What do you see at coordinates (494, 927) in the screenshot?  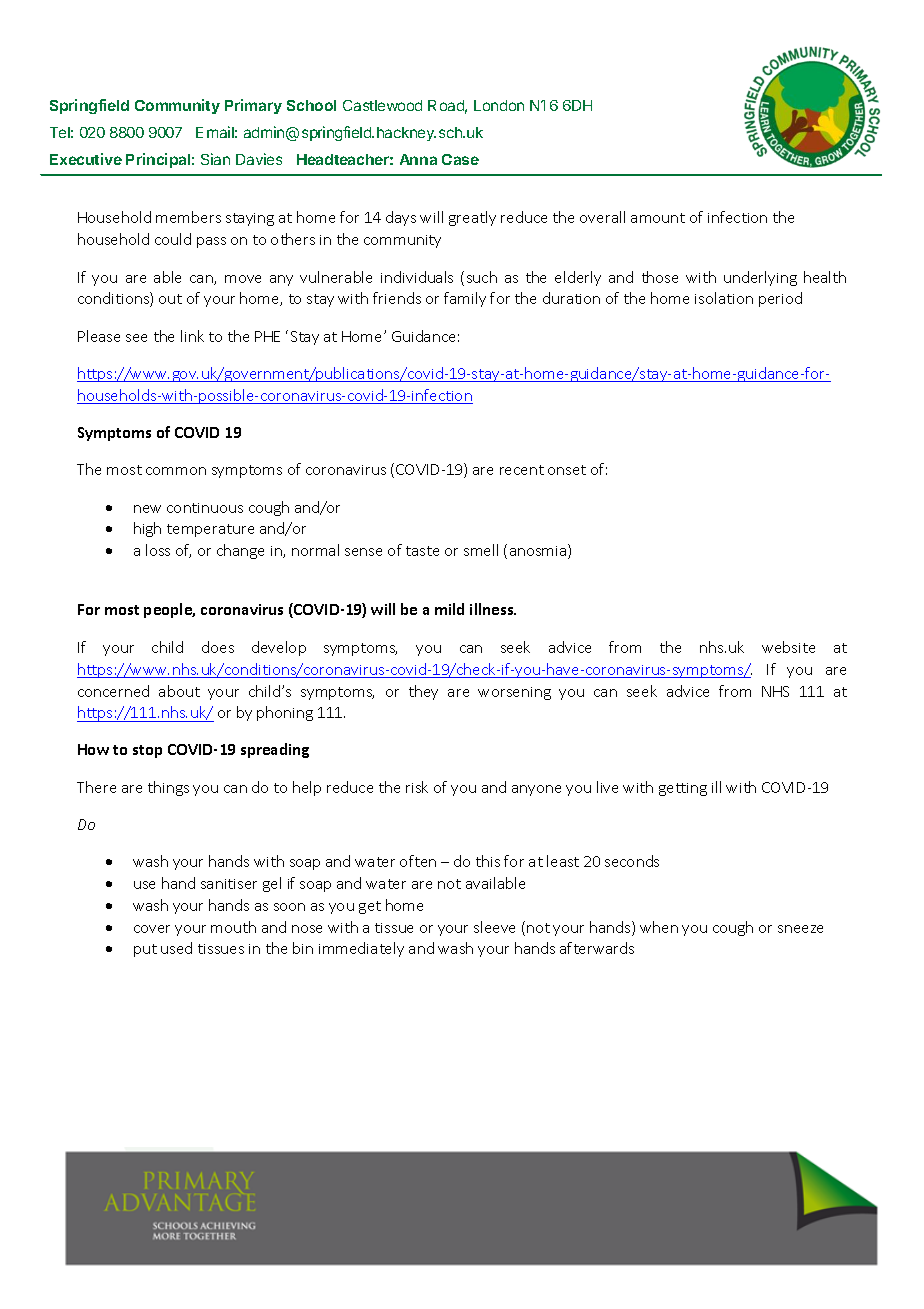 I see `sleeve` at bounding box center [494, 927].
